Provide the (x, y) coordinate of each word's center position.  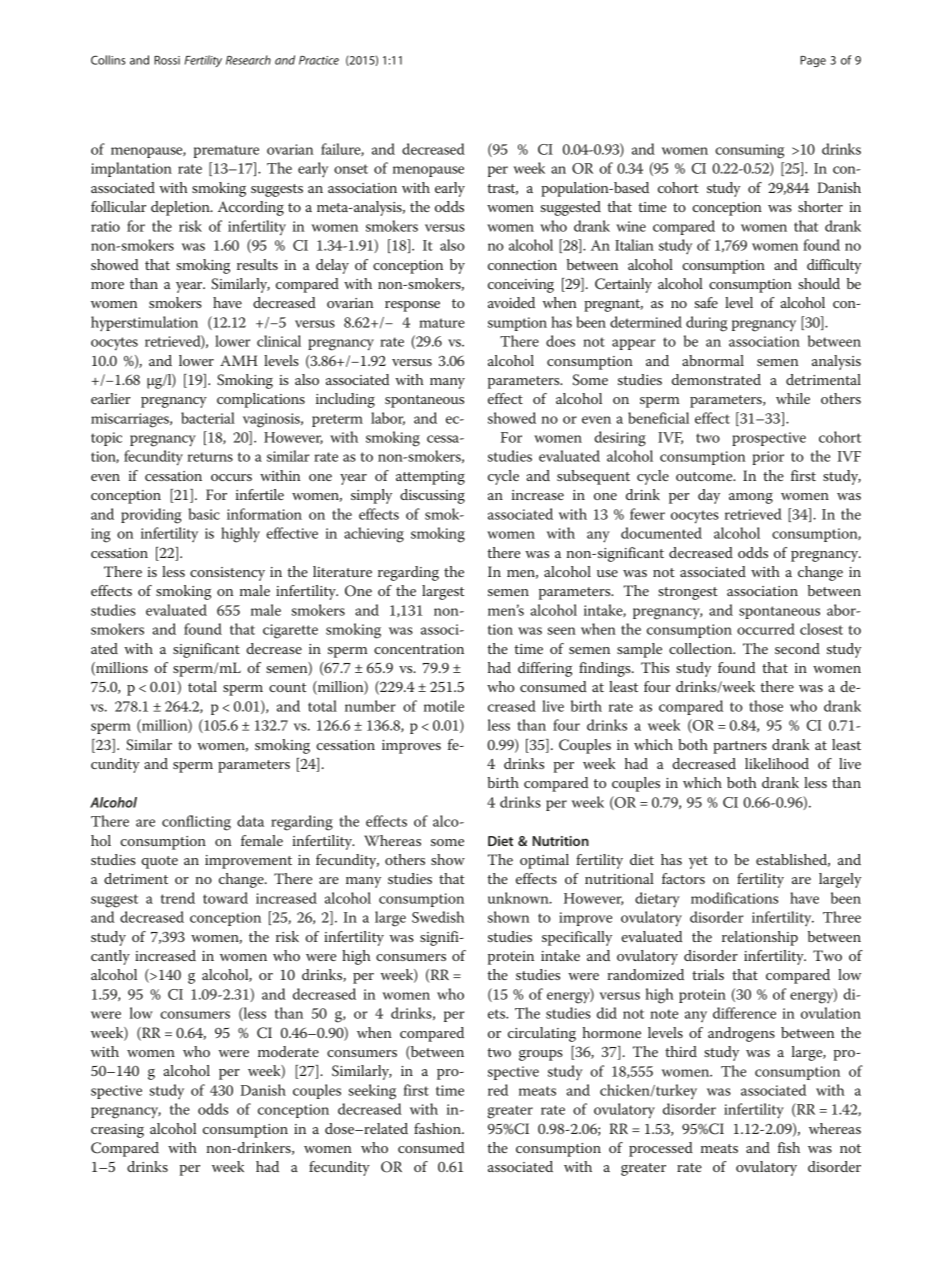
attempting (430, 478)
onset (351, 169)
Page (813, 61)
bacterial (208, 418)
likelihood (777, 763)
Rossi (167, 60)
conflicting (196, 823)
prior (768, 458)
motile (444, 706)
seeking (372, 1092)
